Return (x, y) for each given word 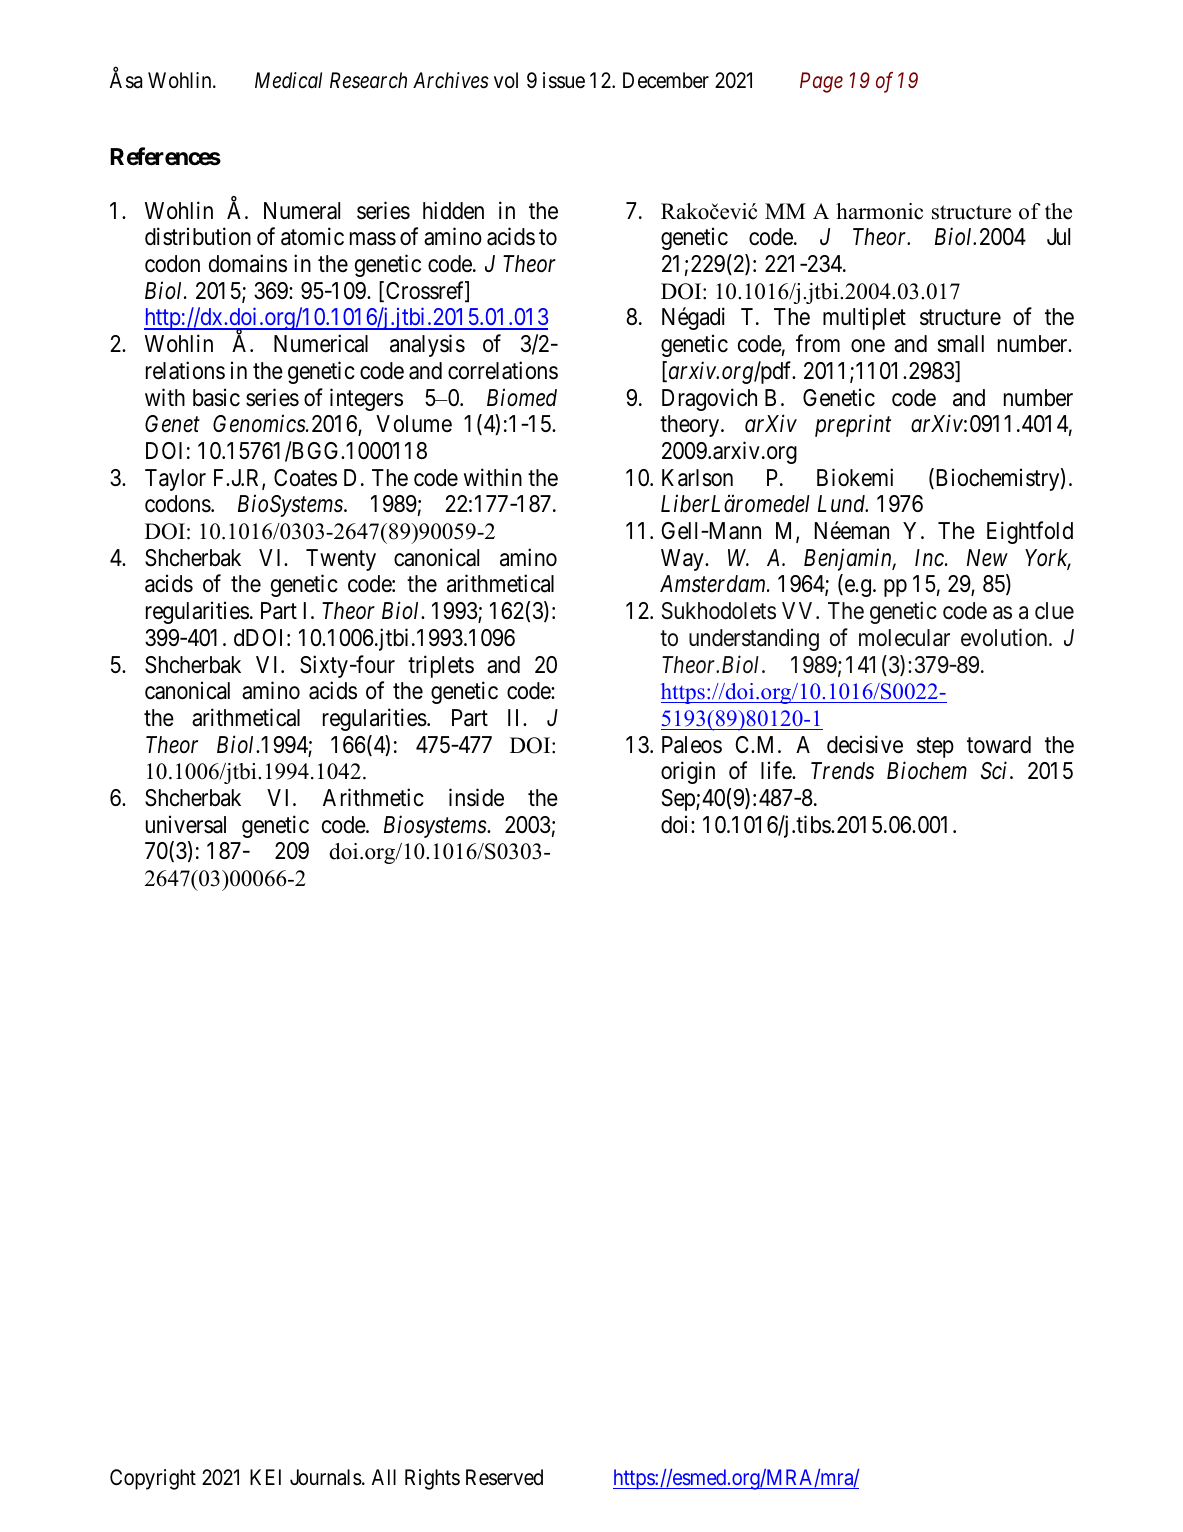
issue (564, 80)
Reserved (504, 1477)
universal (186, 824)
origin (688, 772)
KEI (265, 1477)
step (935, 747)
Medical (288, 80)
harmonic (879, 211)
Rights (432, 1479)
